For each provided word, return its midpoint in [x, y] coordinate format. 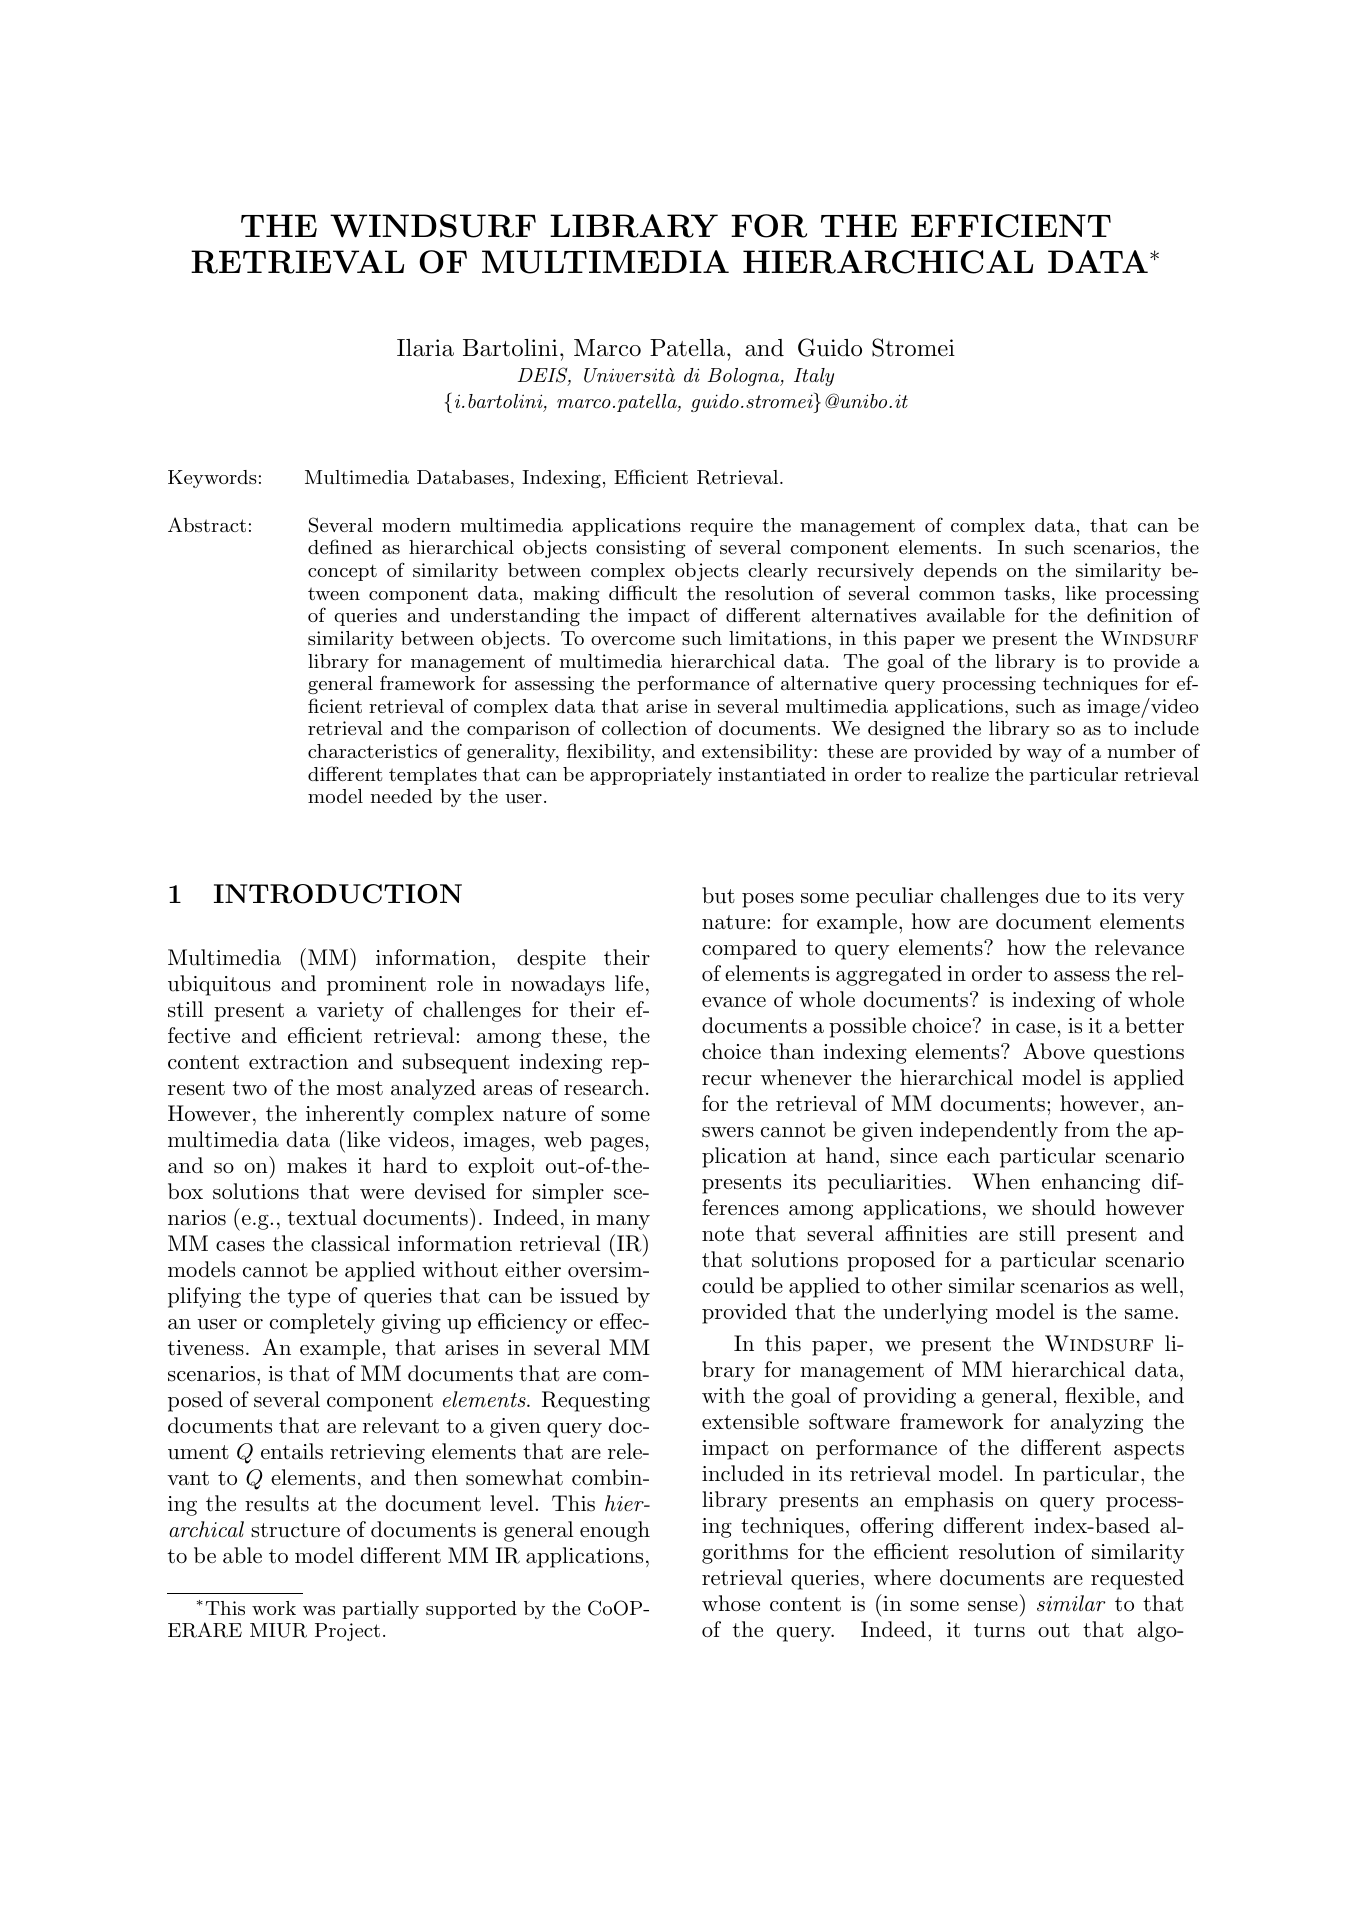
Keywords [212, 479]
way [1044, 755]
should [1064, 1207]
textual [322, 1217]
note [723, 1234]
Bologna [745, 377]
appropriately [651, 776]
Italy [814, 377]
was [319, 1610]
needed [401, 796]
